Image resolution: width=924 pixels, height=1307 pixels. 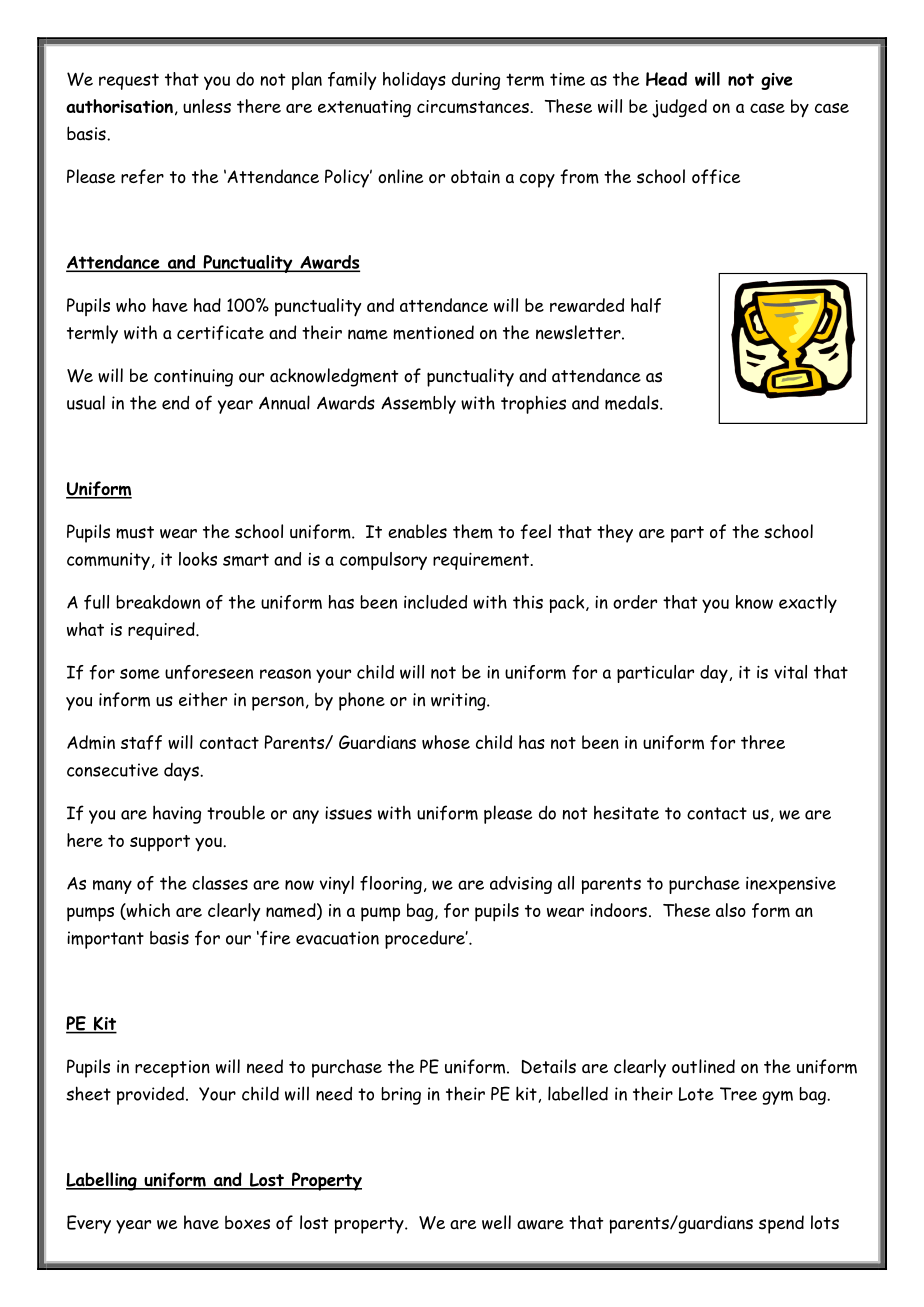 I want to click on spend, so click(x=781, y=1224).
